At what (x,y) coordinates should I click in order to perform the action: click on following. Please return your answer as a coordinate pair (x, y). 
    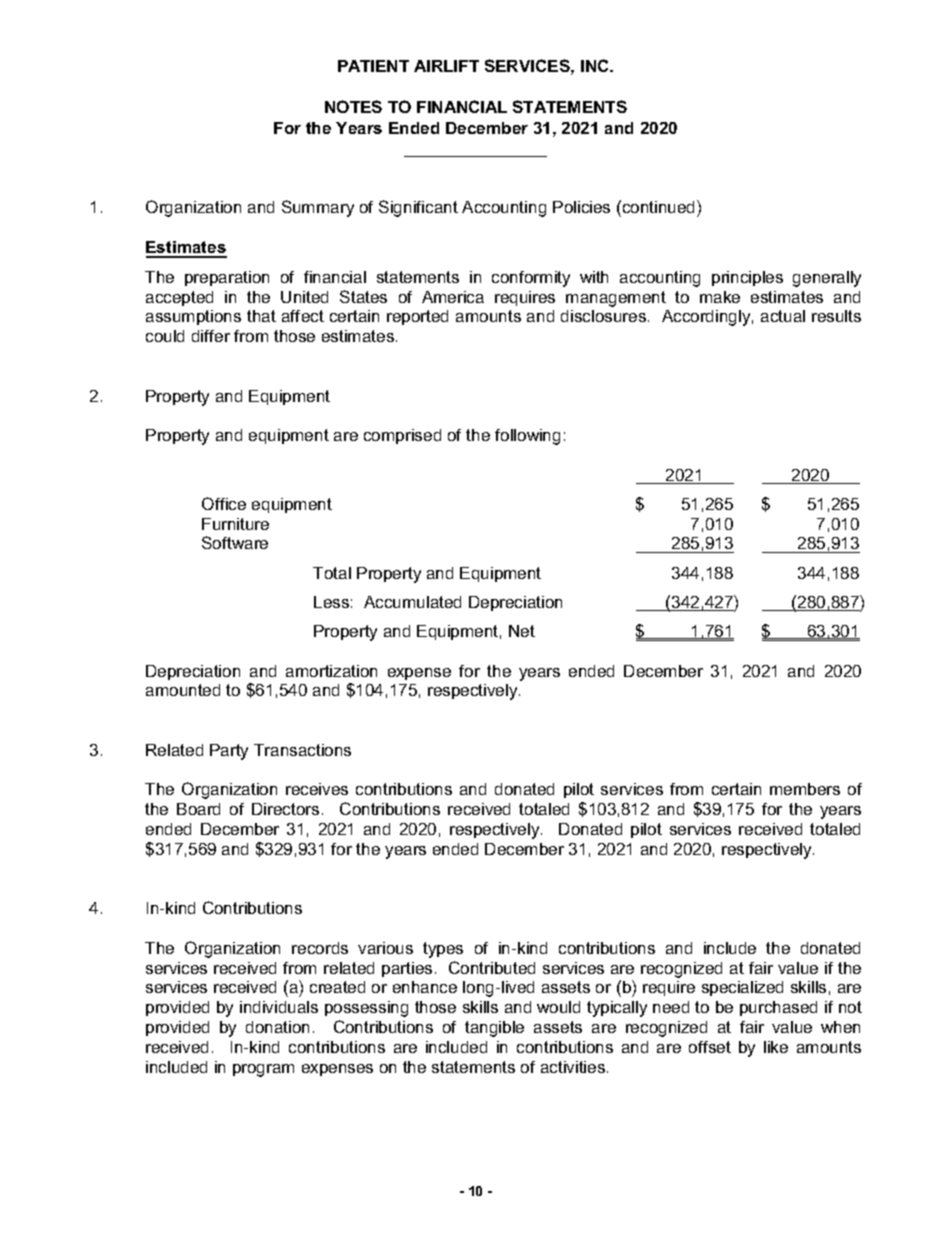
    Looking at the image, I should click on (527, 437).
